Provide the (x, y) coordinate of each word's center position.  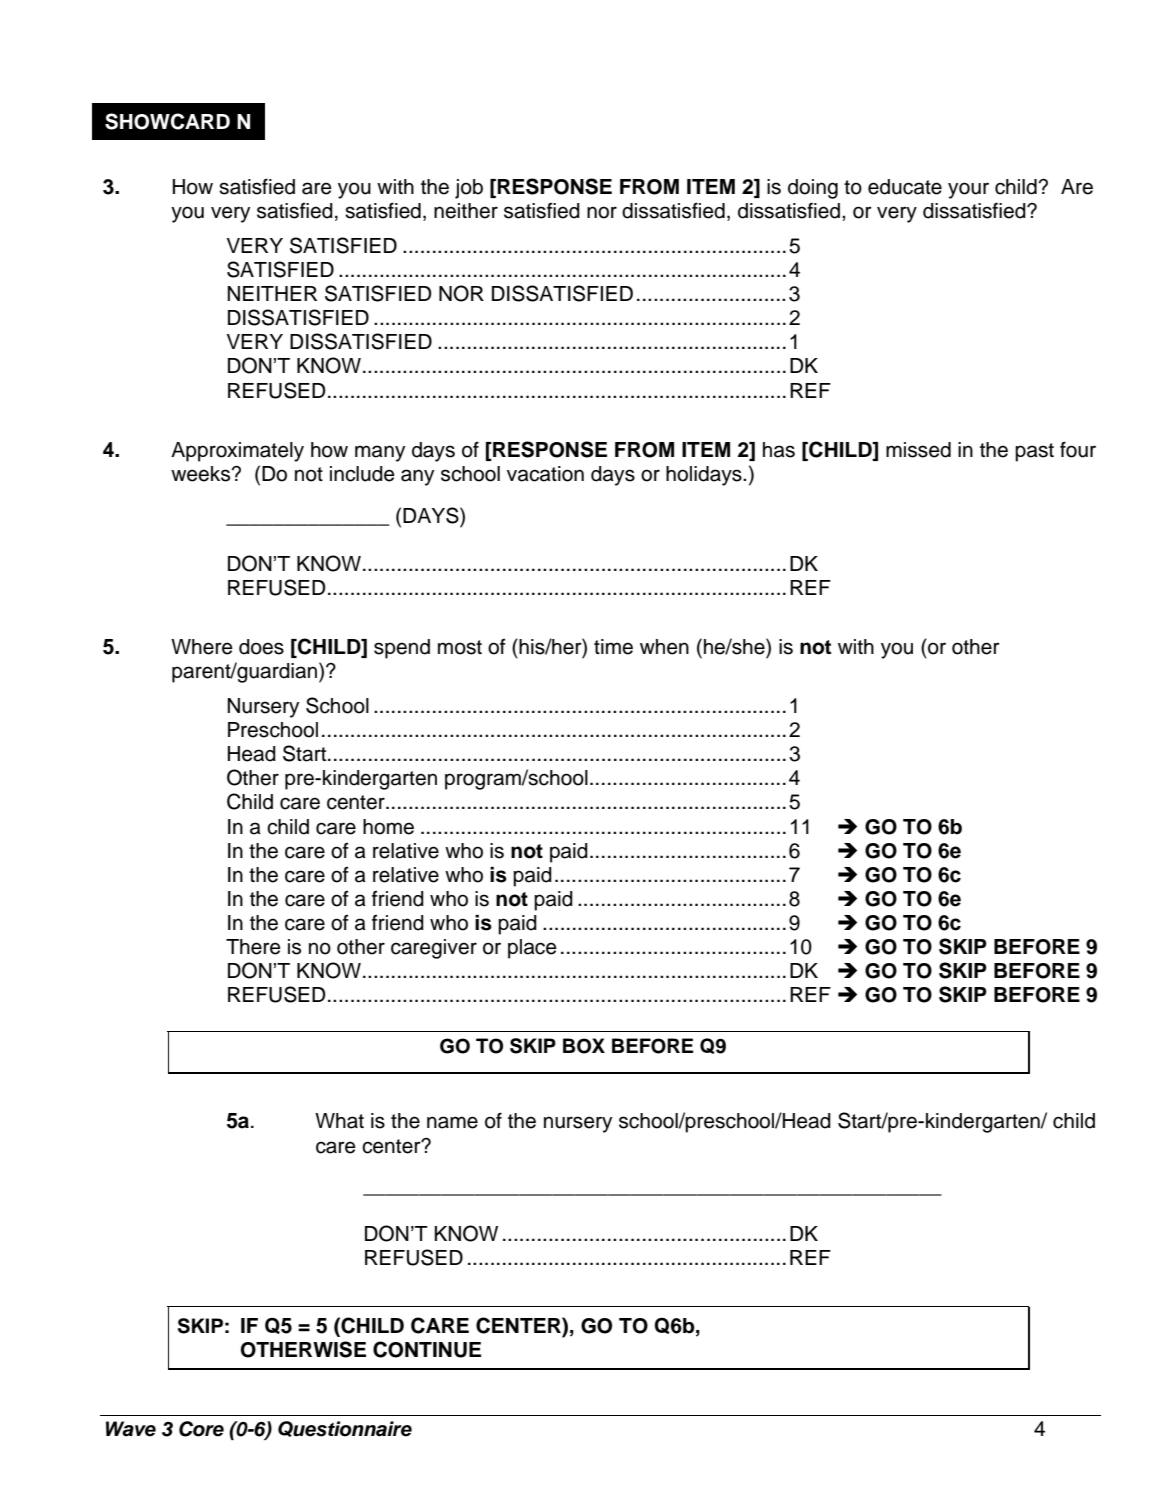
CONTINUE (427, 1349)
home (388, 827)
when (664, 647)
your (968, 190)
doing (813, 189)
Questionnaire (345, 1429)
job (469, 189)
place (532, 949)
